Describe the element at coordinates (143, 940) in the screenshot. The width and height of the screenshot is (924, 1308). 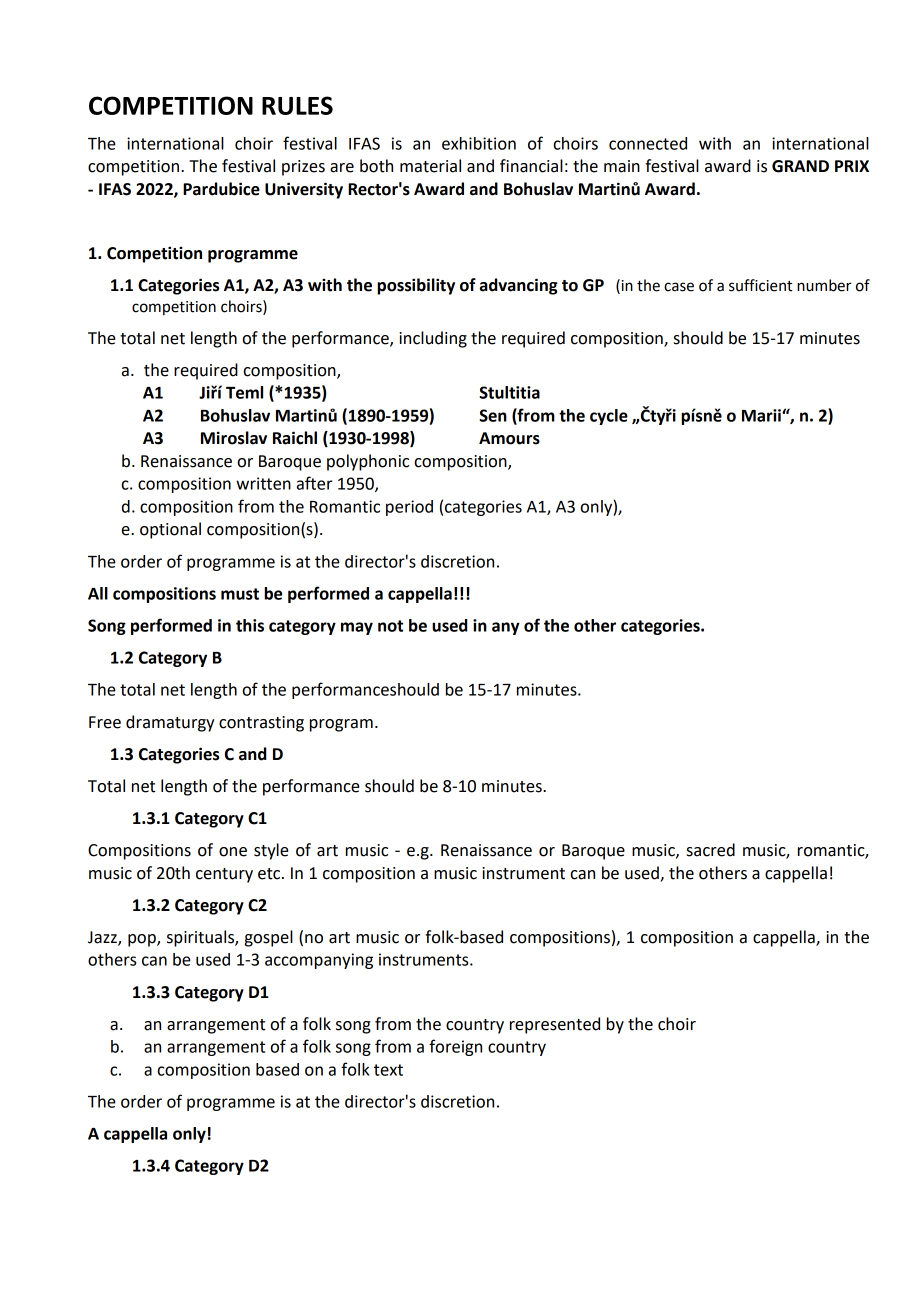
I see `pop` at that location.
